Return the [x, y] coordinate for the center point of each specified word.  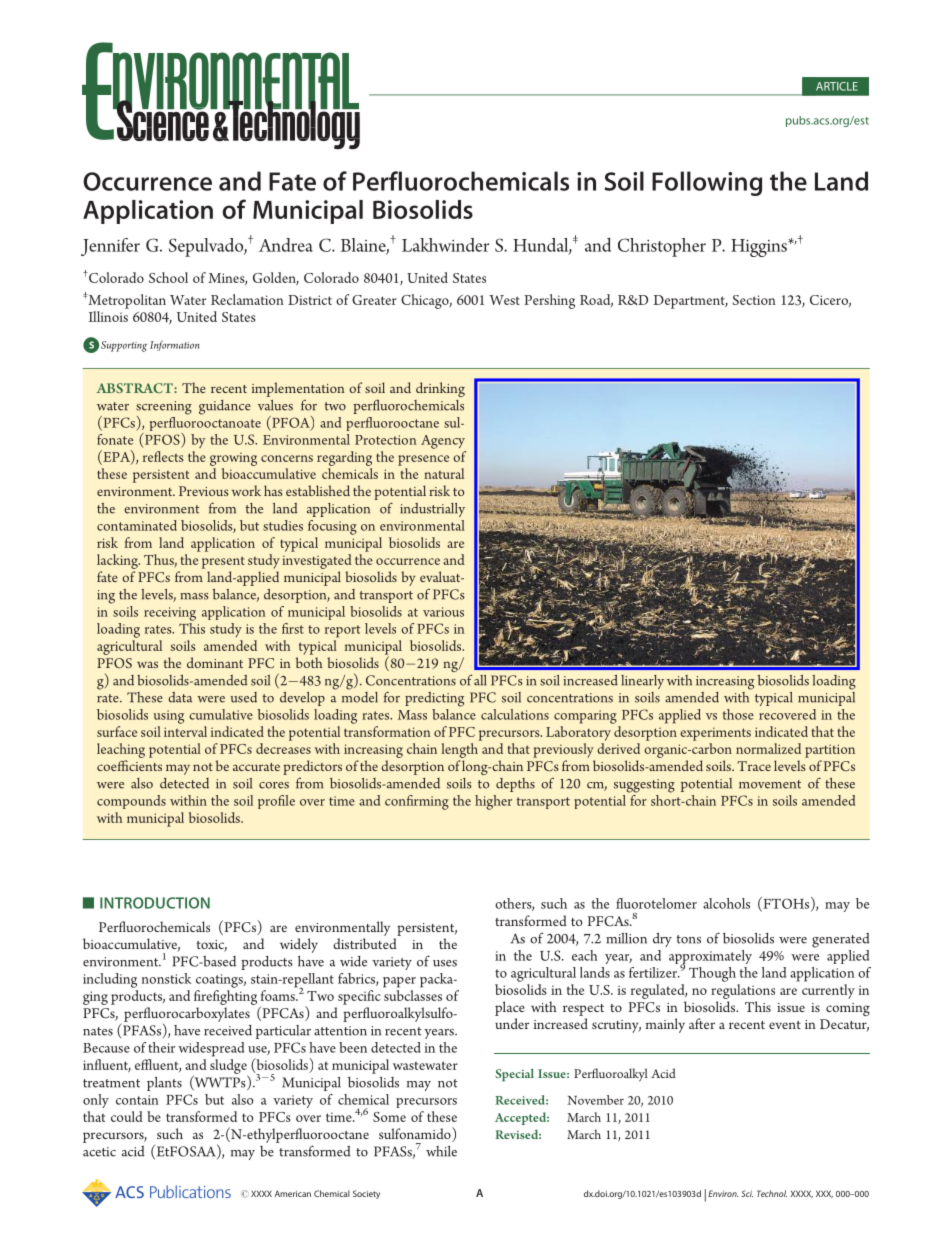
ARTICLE [837, 86]
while [441, 1151]
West [504, 300]
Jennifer [110, 247]
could [127, 1116]
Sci [747, 1193]
